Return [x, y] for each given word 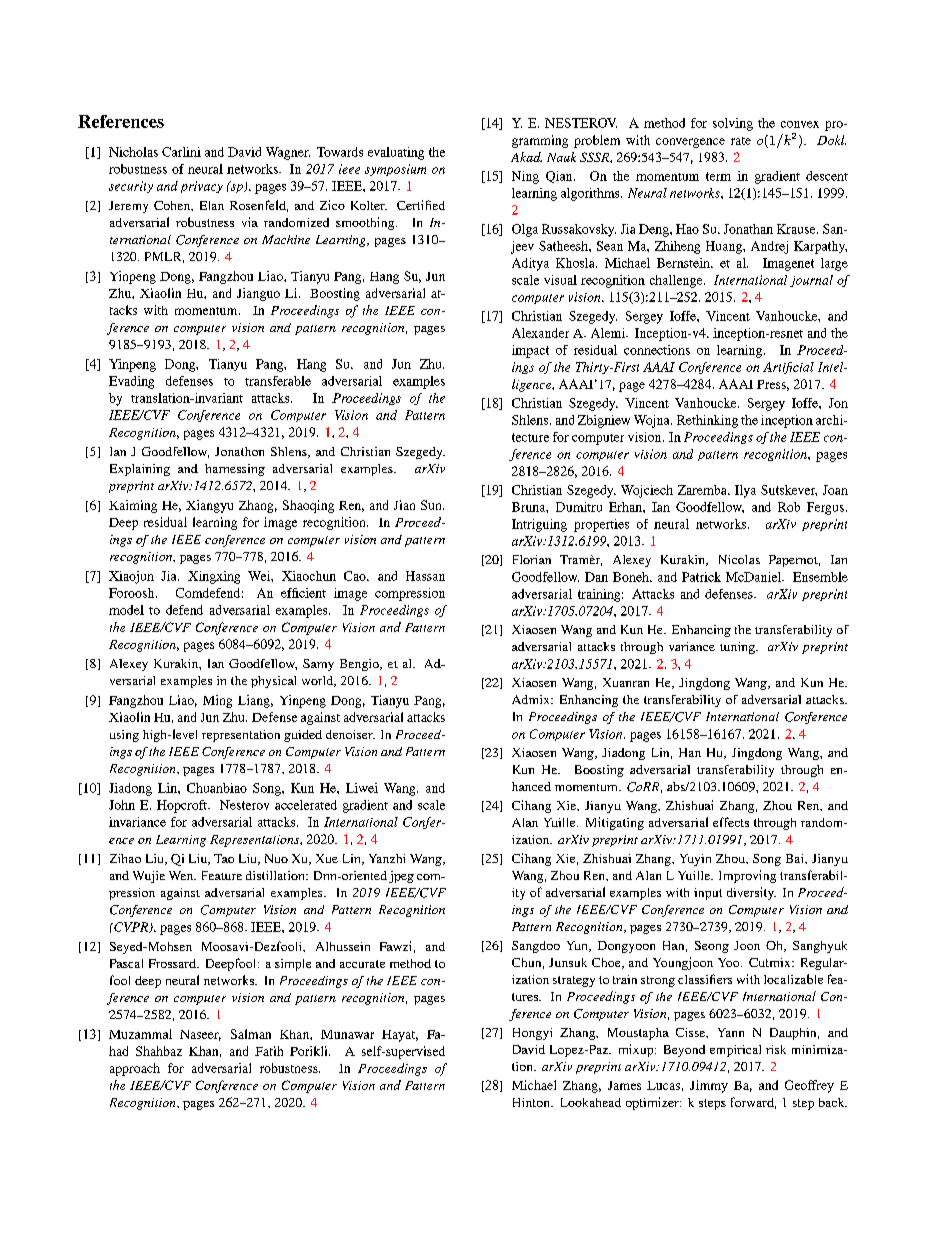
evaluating [396, 153]
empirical [735, 1051]
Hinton [532, 1102]
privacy [202, 187]
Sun [432, 505]
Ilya [745, 491]
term [718, 176]
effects [731, 822]
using [124, 736]
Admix [532, 699]
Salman [251, 1034]
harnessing [235, 470]
